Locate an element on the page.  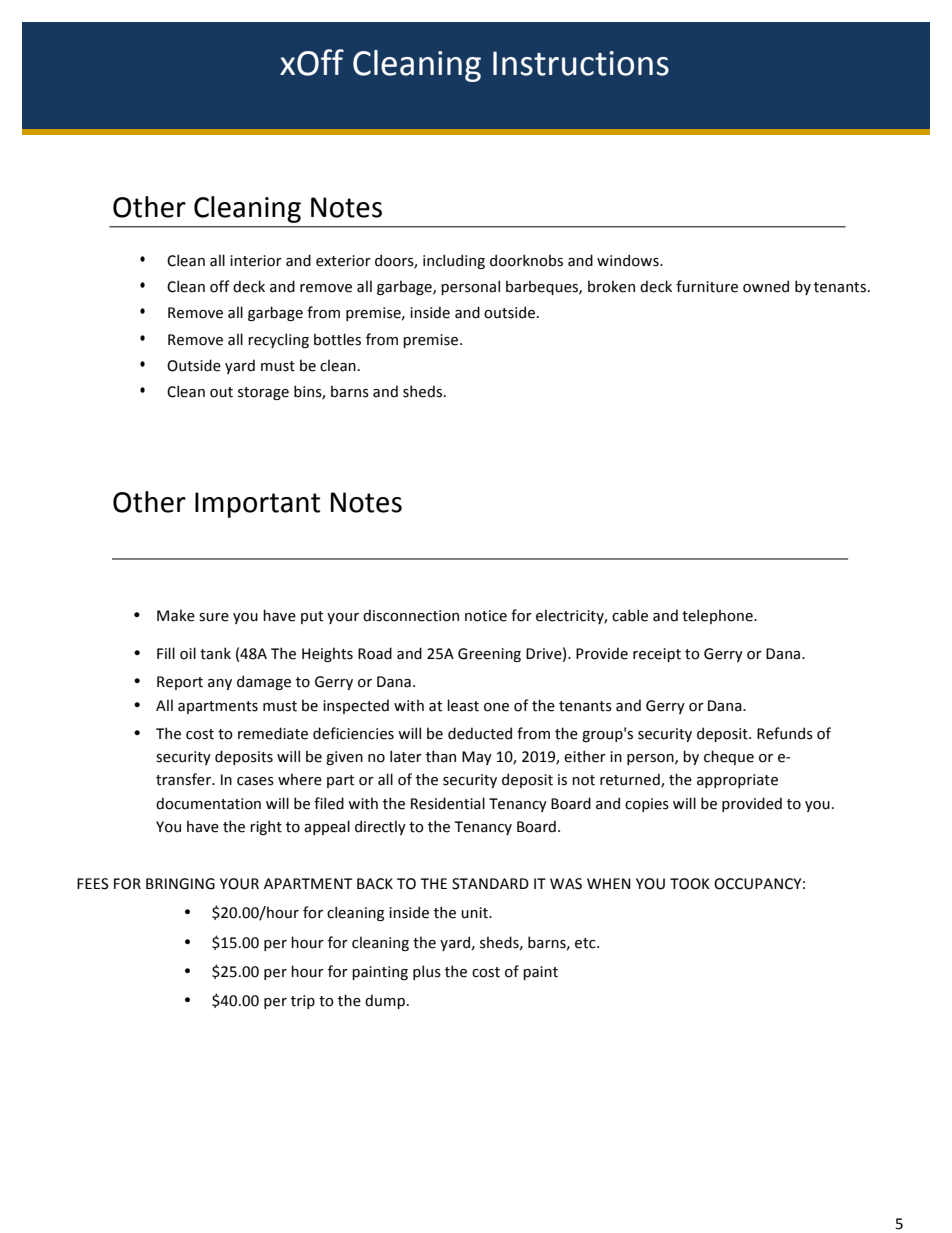
telephone is located at coordinates (718, 616).
